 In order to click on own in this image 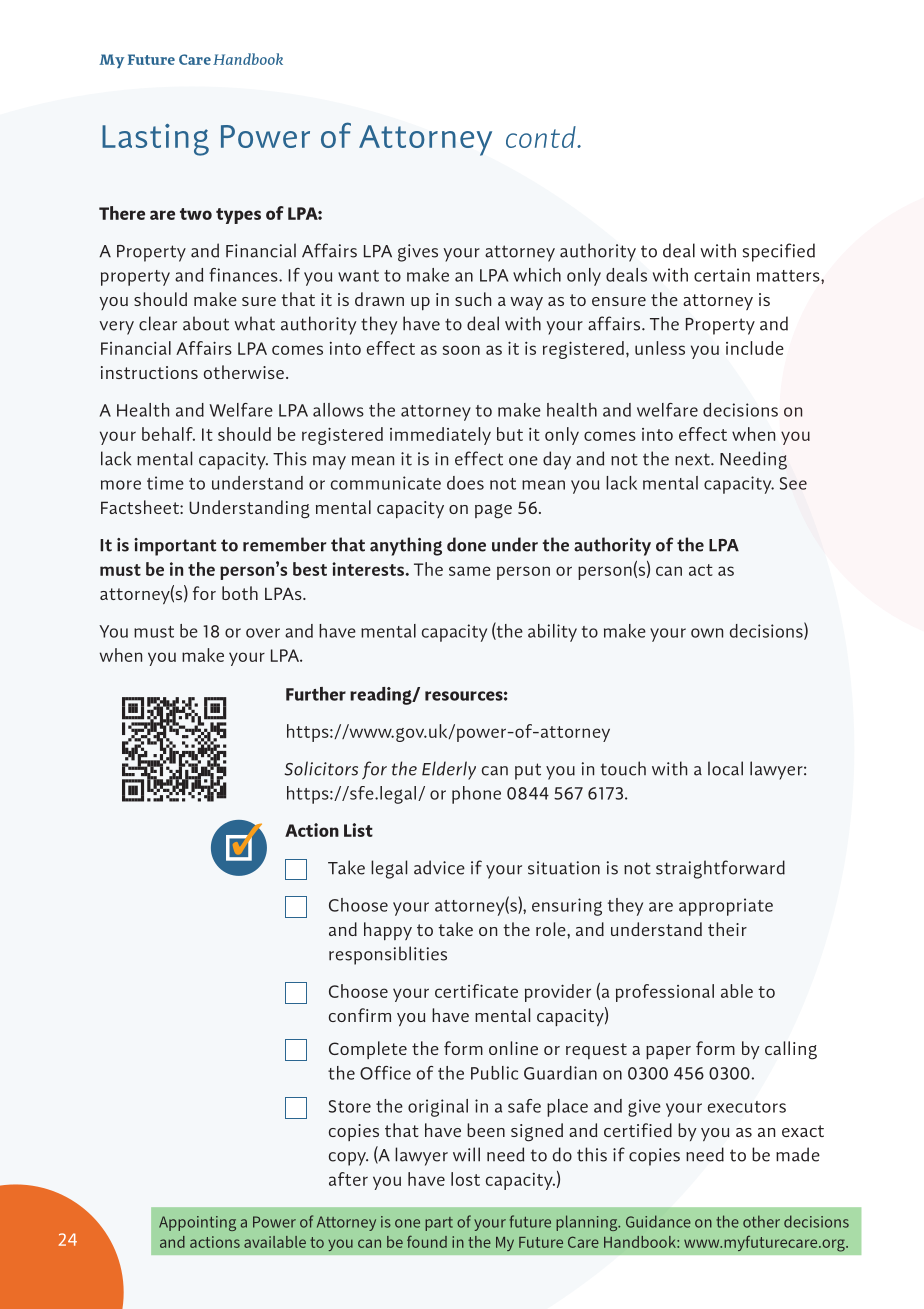, I will do `click(707, 633)`.
